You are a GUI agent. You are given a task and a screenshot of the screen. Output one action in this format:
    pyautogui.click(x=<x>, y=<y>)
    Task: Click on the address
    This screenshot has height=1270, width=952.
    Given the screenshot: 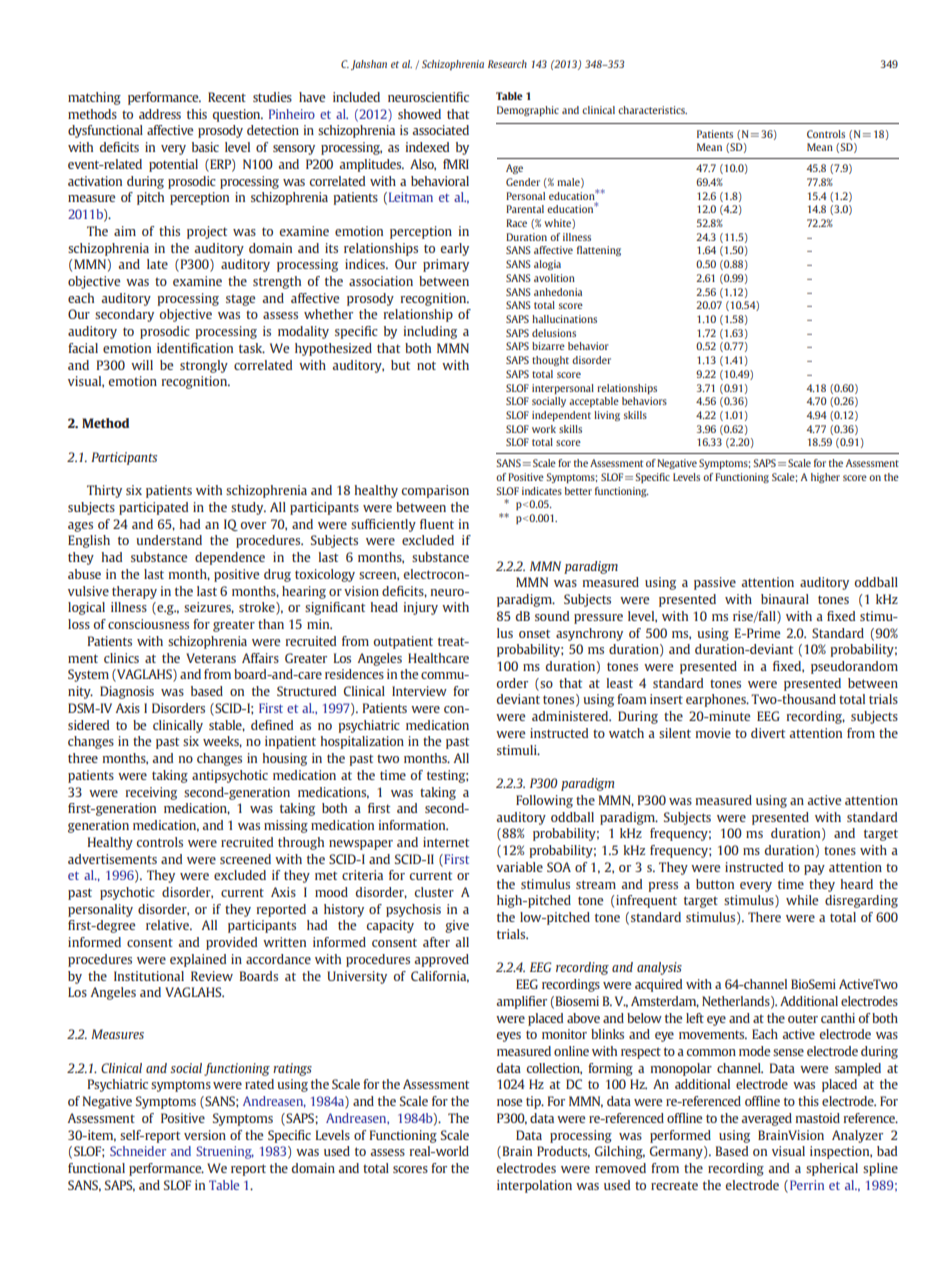 What is the action you would take?
    pyautogui.click(x=160, y=114)
